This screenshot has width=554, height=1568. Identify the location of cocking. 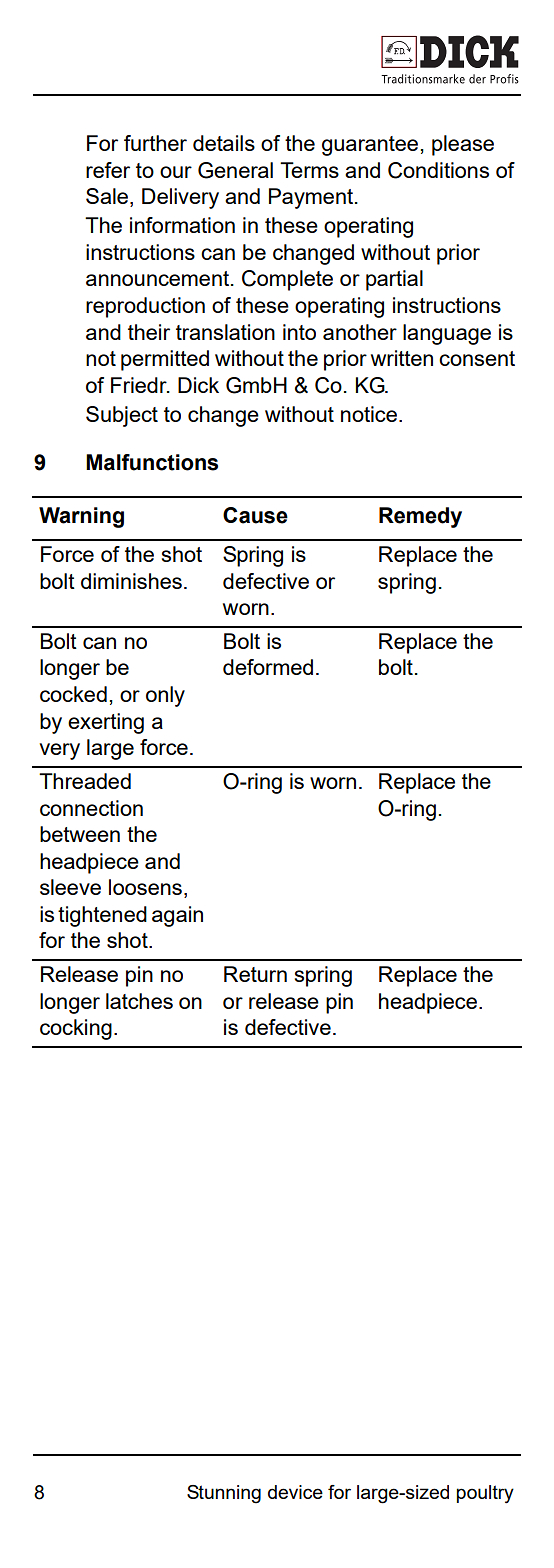
(76, 1029).
